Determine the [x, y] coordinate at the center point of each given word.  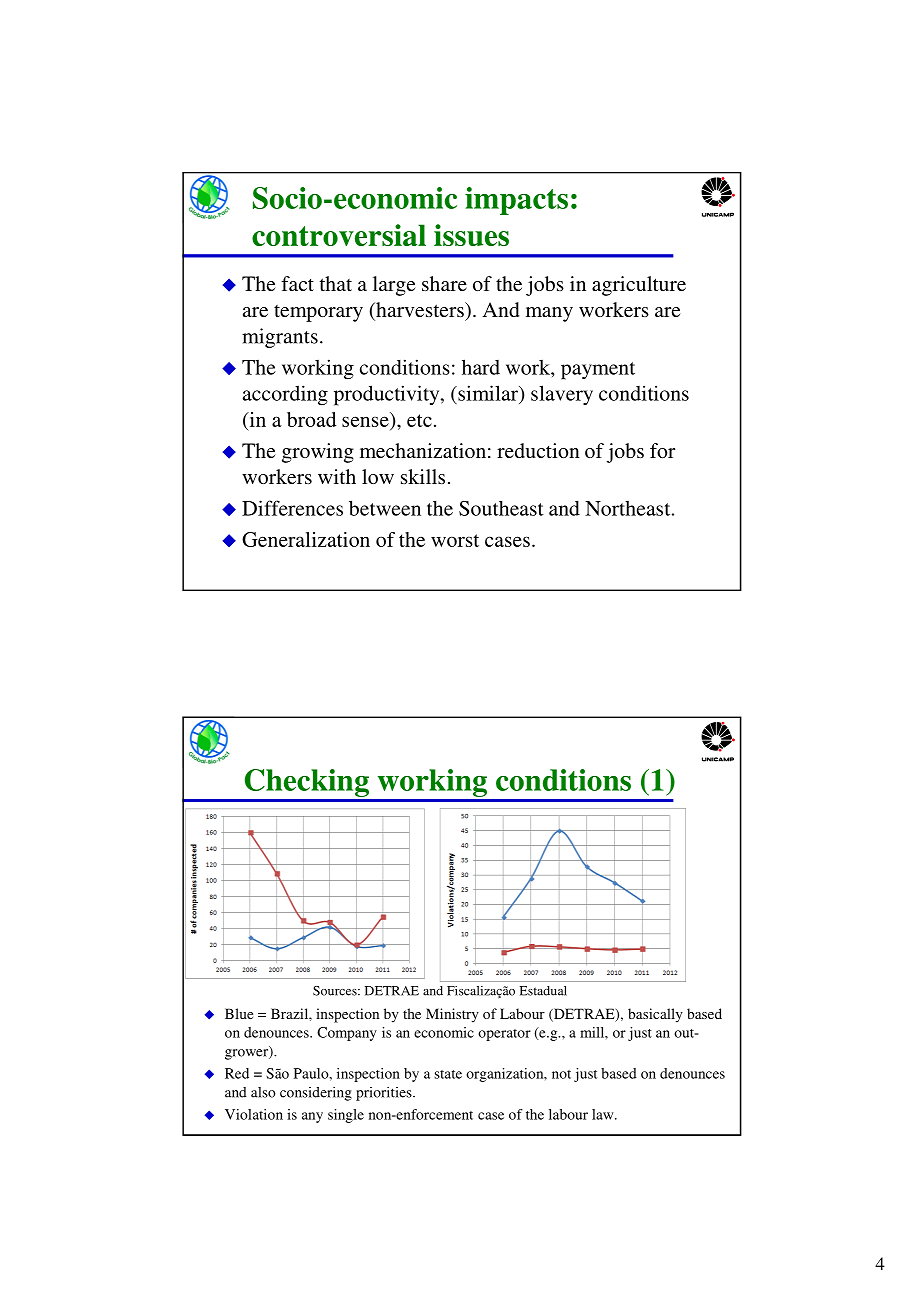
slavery [562, 395]
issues [471, 235]
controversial [339, 235]
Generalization [306, 539]
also [263, 1092]
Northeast [629, 508]
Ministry [452, 1015]
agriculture [639, 286]
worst [455, 540]
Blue [239, 1013]
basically [655, 1015]
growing [318, 453]
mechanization [423, 450]
